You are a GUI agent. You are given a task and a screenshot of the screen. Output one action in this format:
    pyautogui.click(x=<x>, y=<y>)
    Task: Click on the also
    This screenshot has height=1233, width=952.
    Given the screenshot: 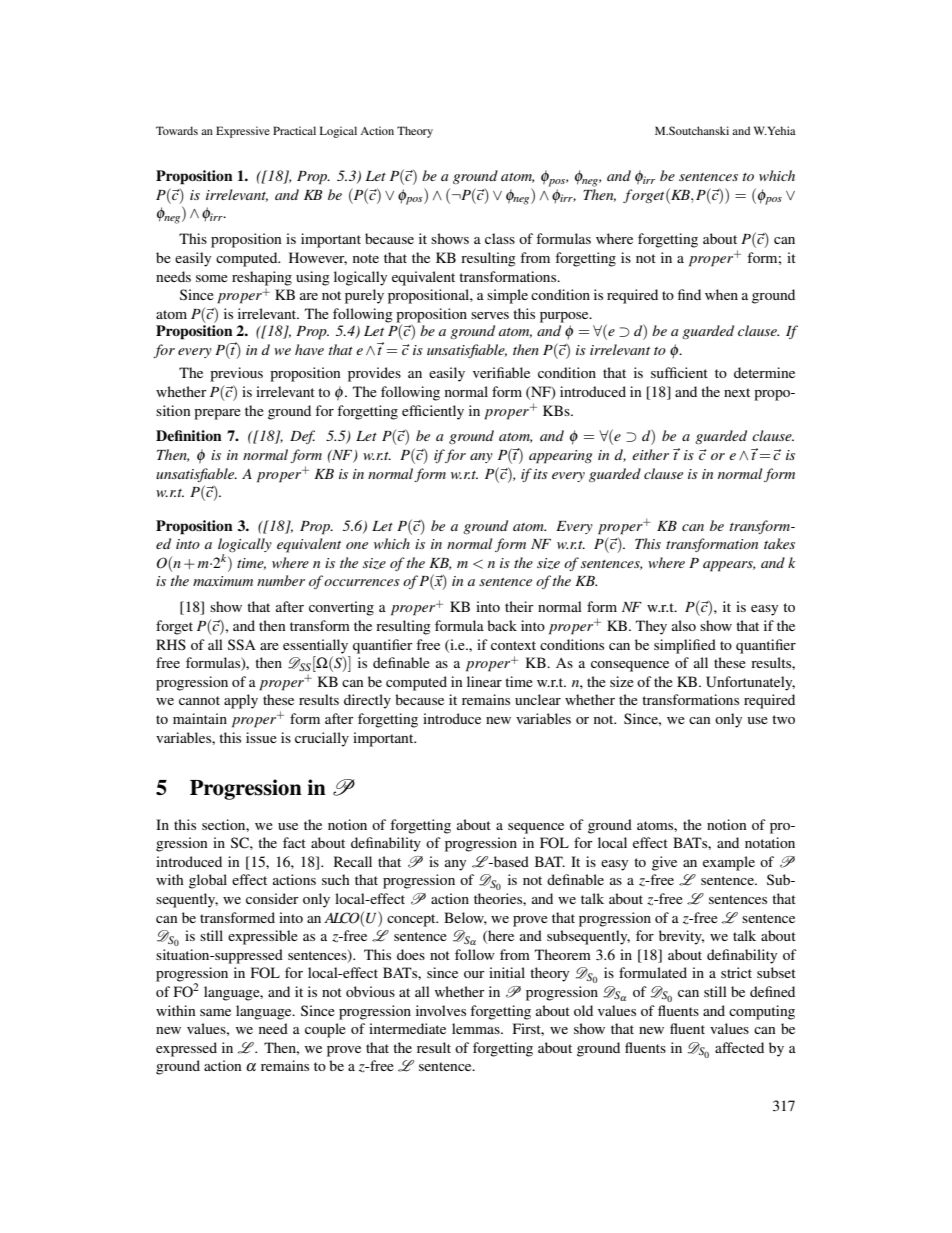 What is the action you would take?
    pyautogui.click(x=684, y=625)
